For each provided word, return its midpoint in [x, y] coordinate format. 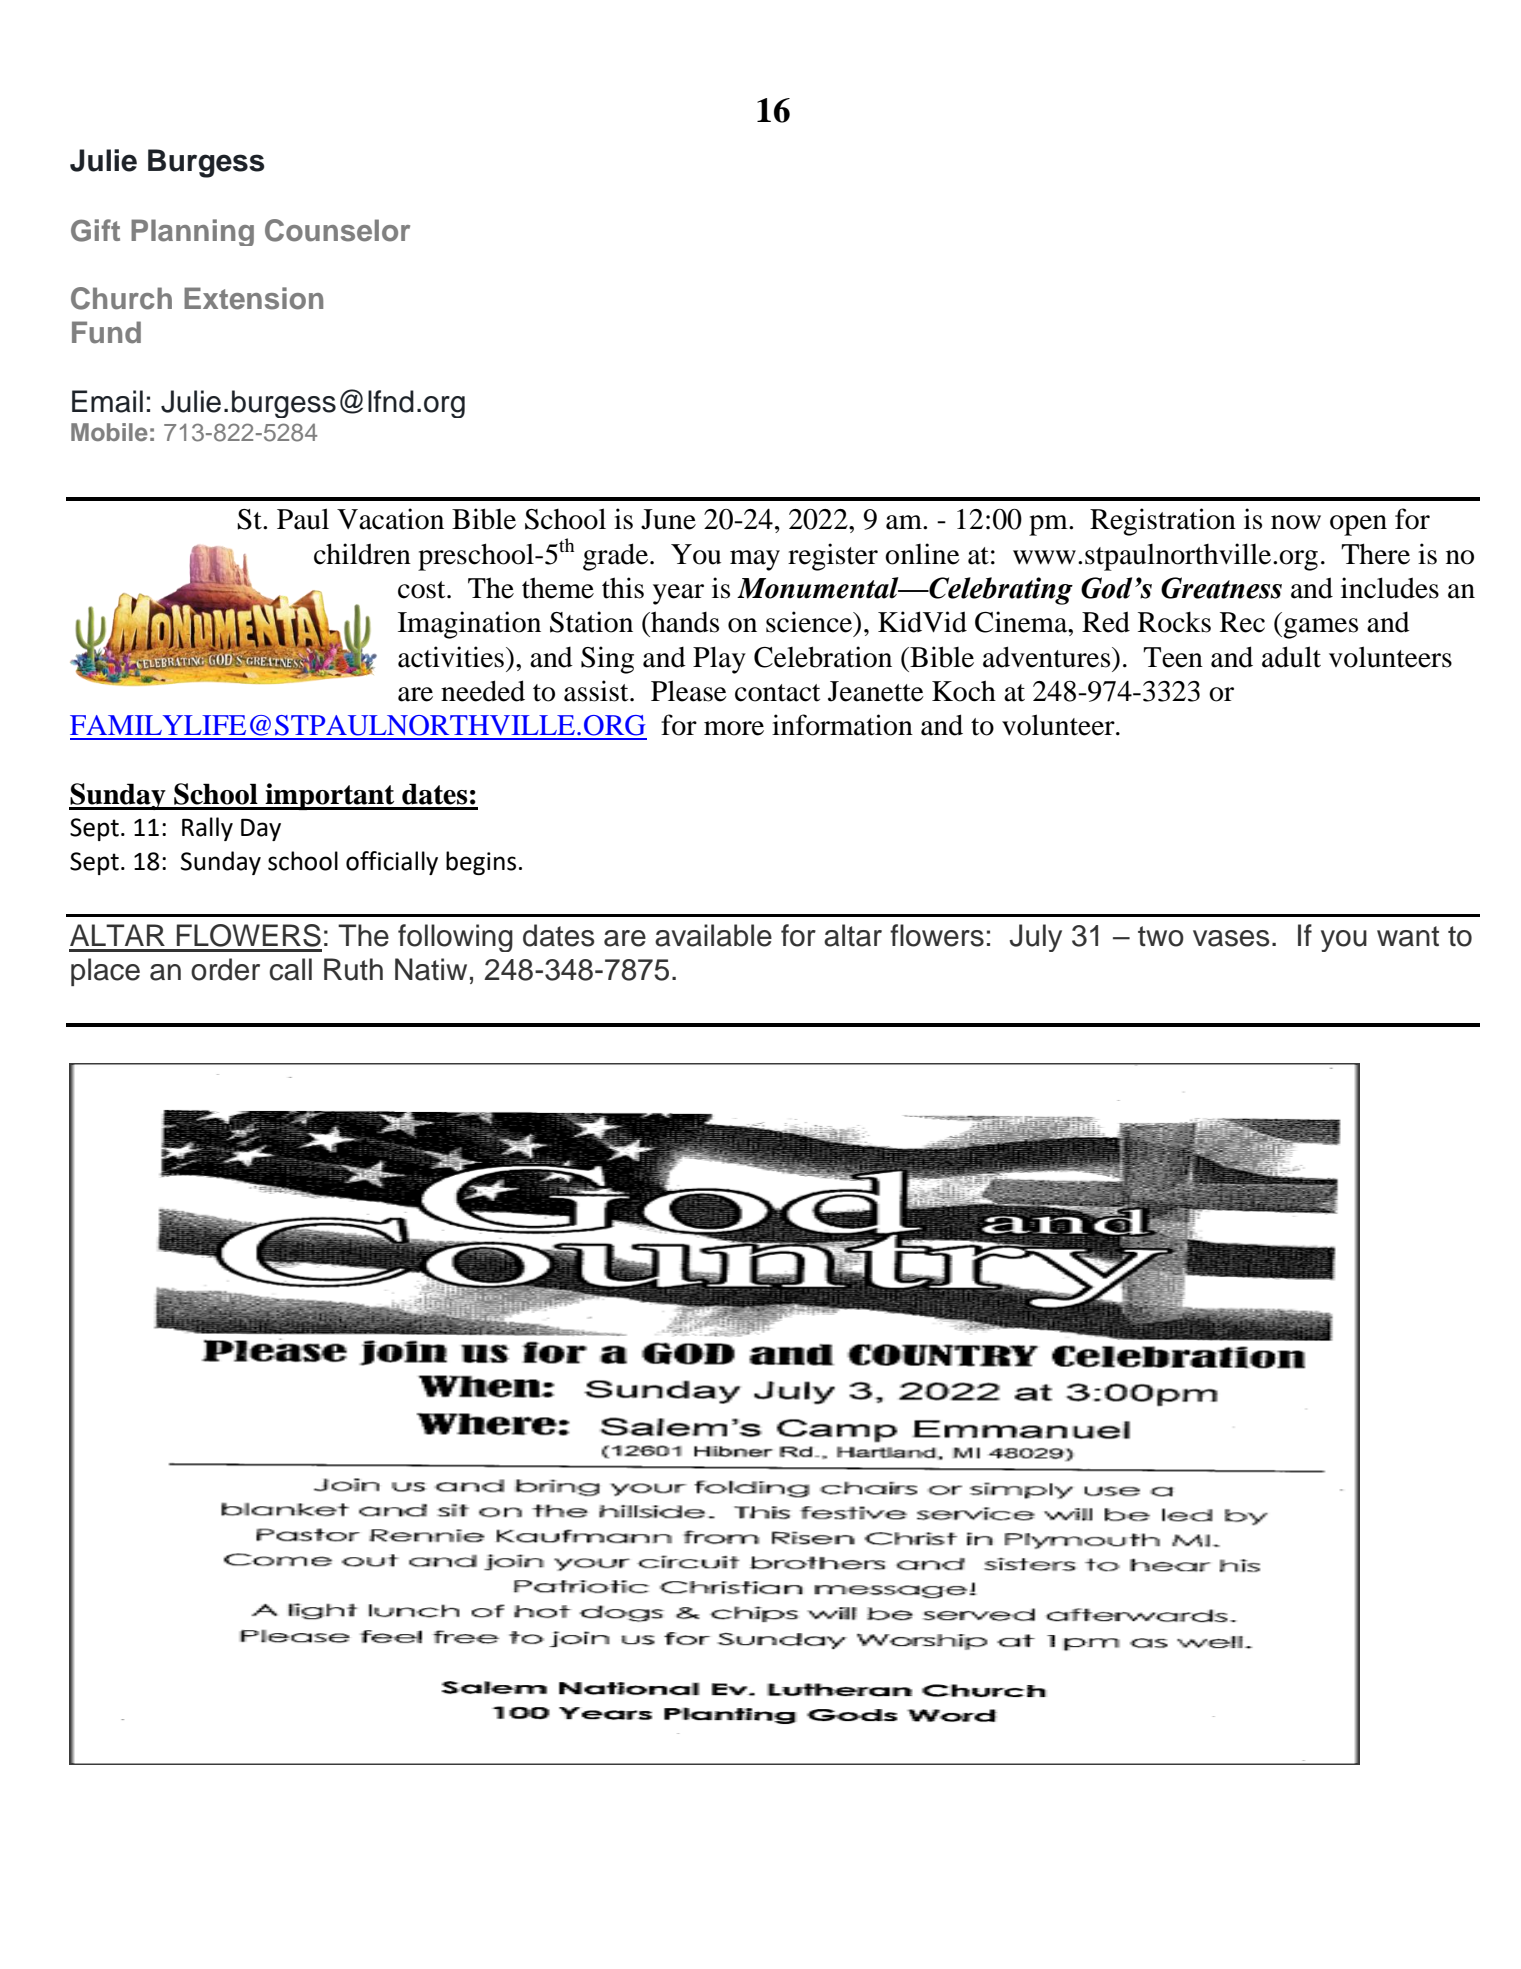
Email [107, 401]
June [668, 519]
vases [1231, 938]
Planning [192, 232]
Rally [207, 829]
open [1358, 525]
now [1296, 522]
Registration [1163, 522]
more [734, 728]
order [225, 969]
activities [451, 657]
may [755, 560]
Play [719, 660]
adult [1291, 657]
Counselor [337, 230]
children [362, 554]
